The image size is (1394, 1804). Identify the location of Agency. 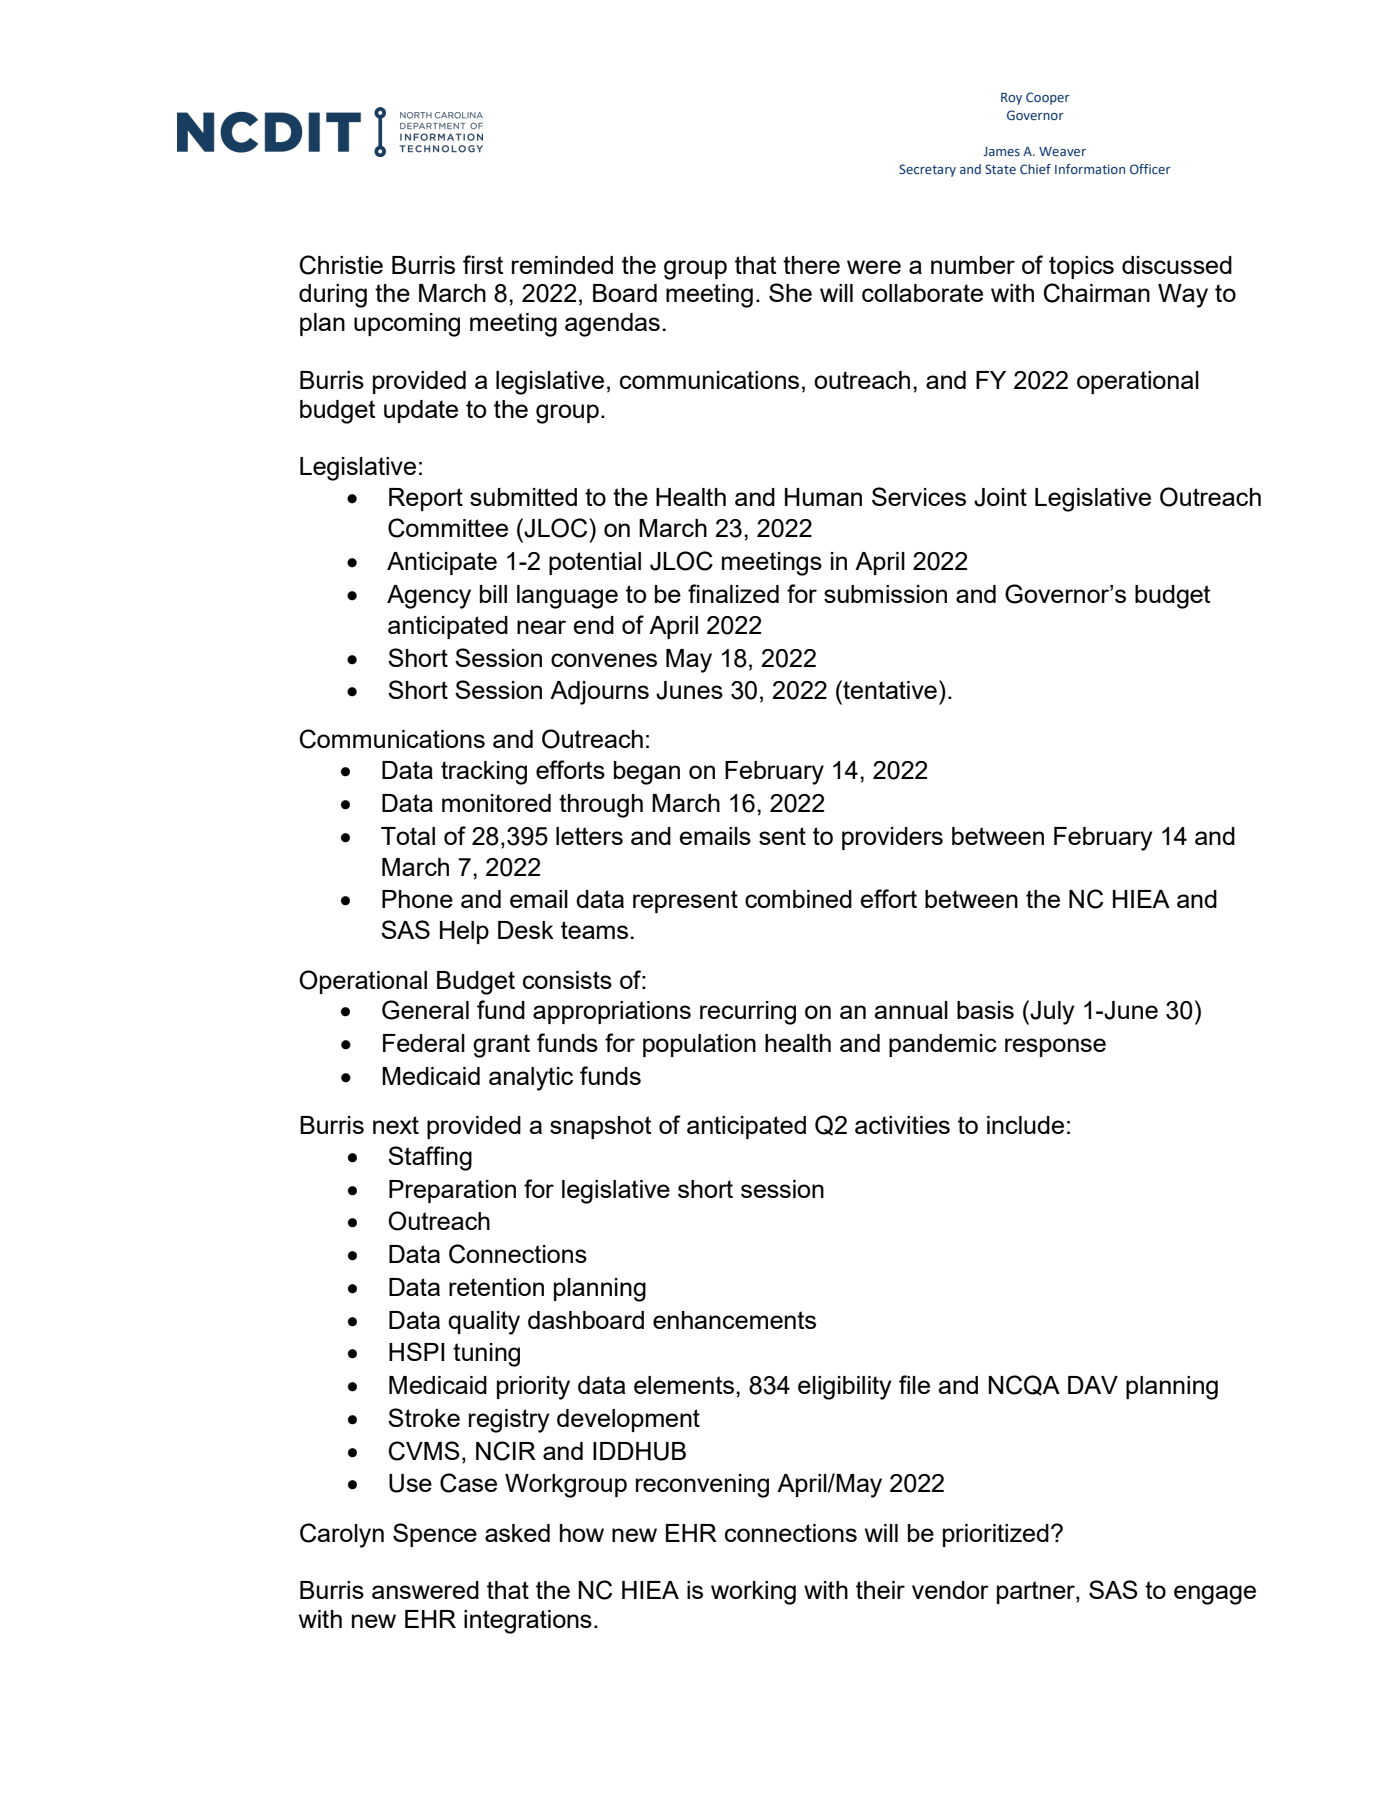
(429, 597).
